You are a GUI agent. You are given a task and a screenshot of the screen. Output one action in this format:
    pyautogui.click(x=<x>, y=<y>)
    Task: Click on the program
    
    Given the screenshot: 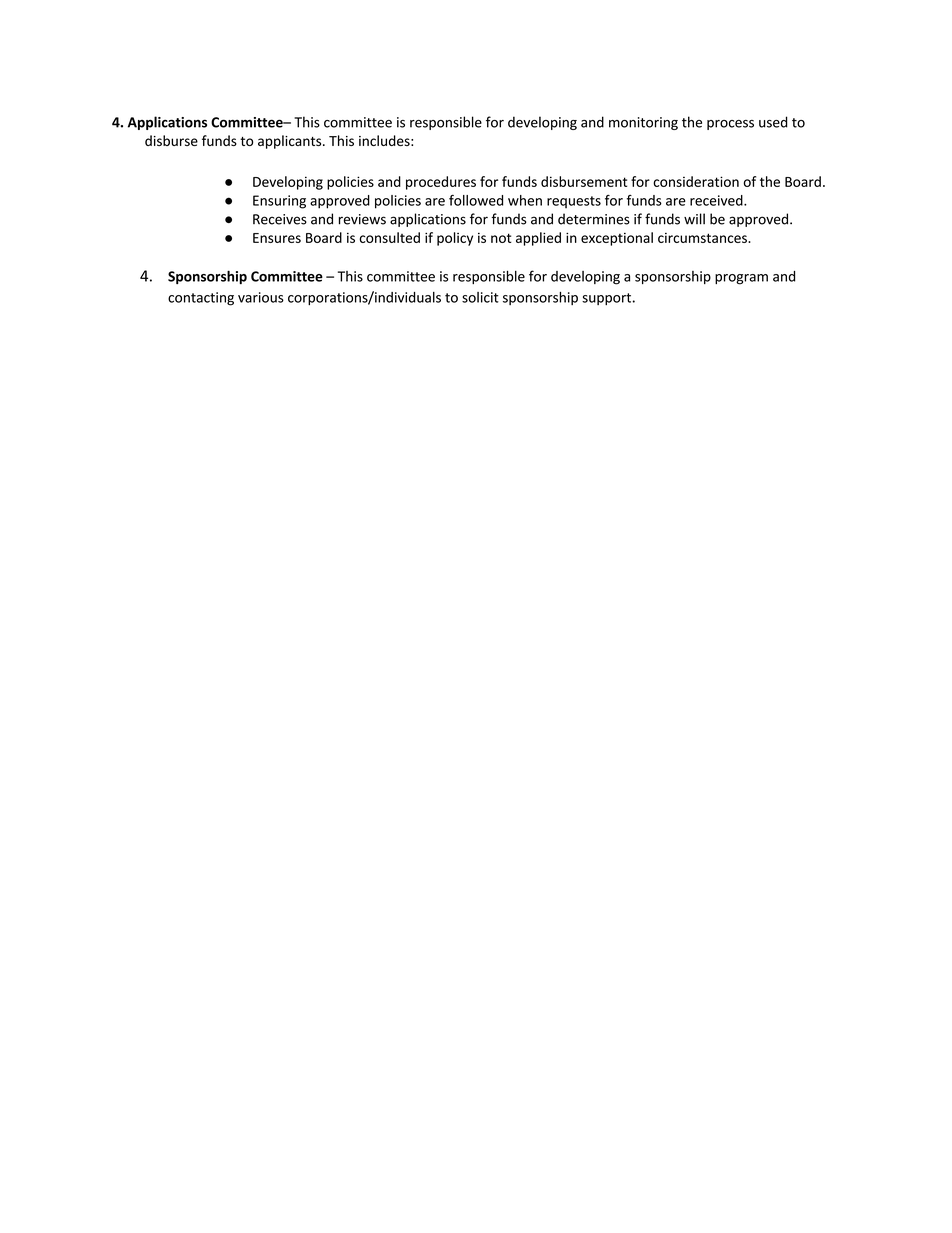 What is the action you would take?
    pyautogui.click(x=741, y=279)
